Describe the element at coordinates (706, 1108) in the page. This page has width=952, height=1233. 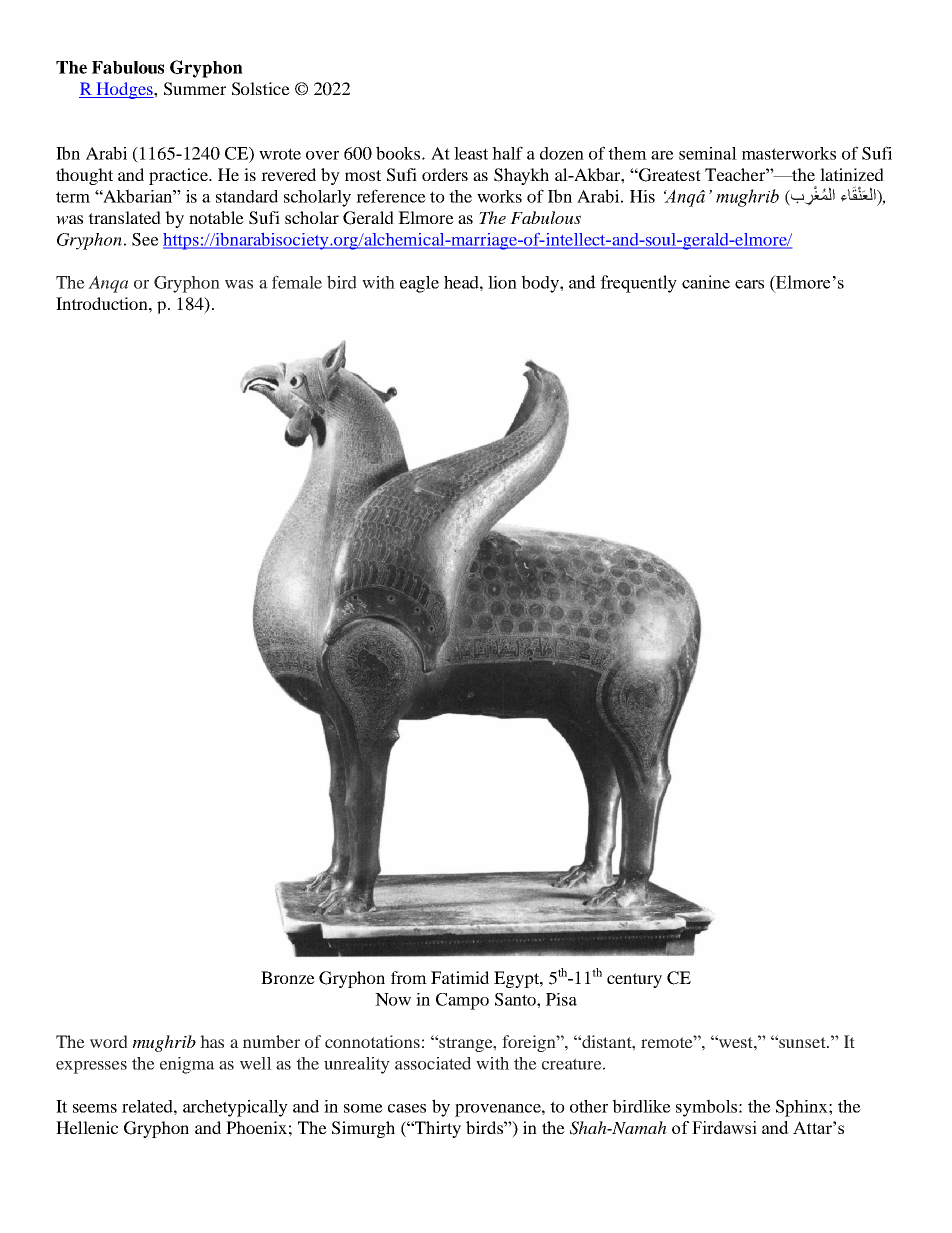
I see `symbols` at that location.
